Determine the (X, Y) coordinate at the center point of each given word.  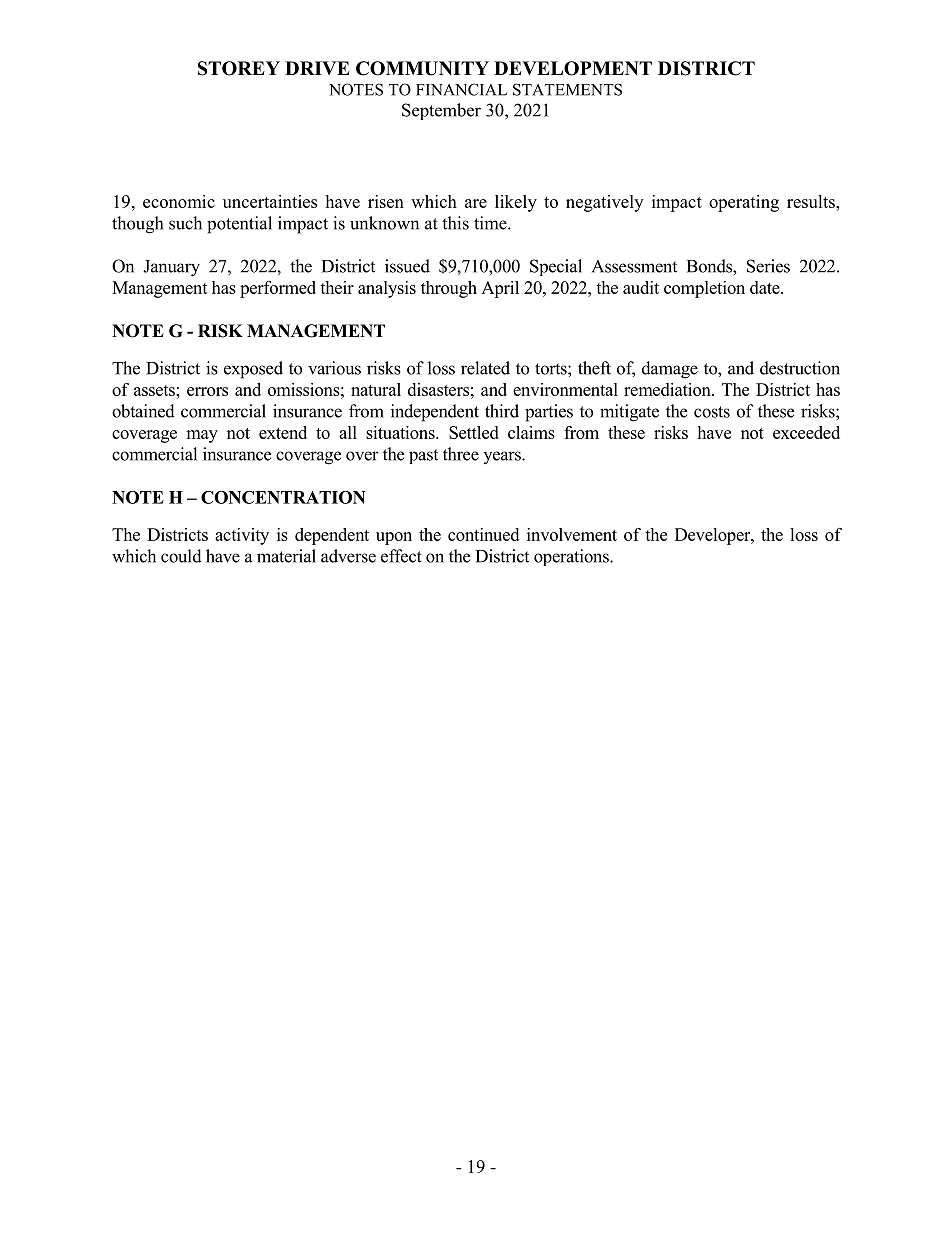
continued (483, 534)
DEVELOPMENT (573, 68)
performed (278, 289)
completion (704, 289)
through (449, 289)
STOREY (239, 68)
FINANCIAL (461, 89)
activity (242, 536)
